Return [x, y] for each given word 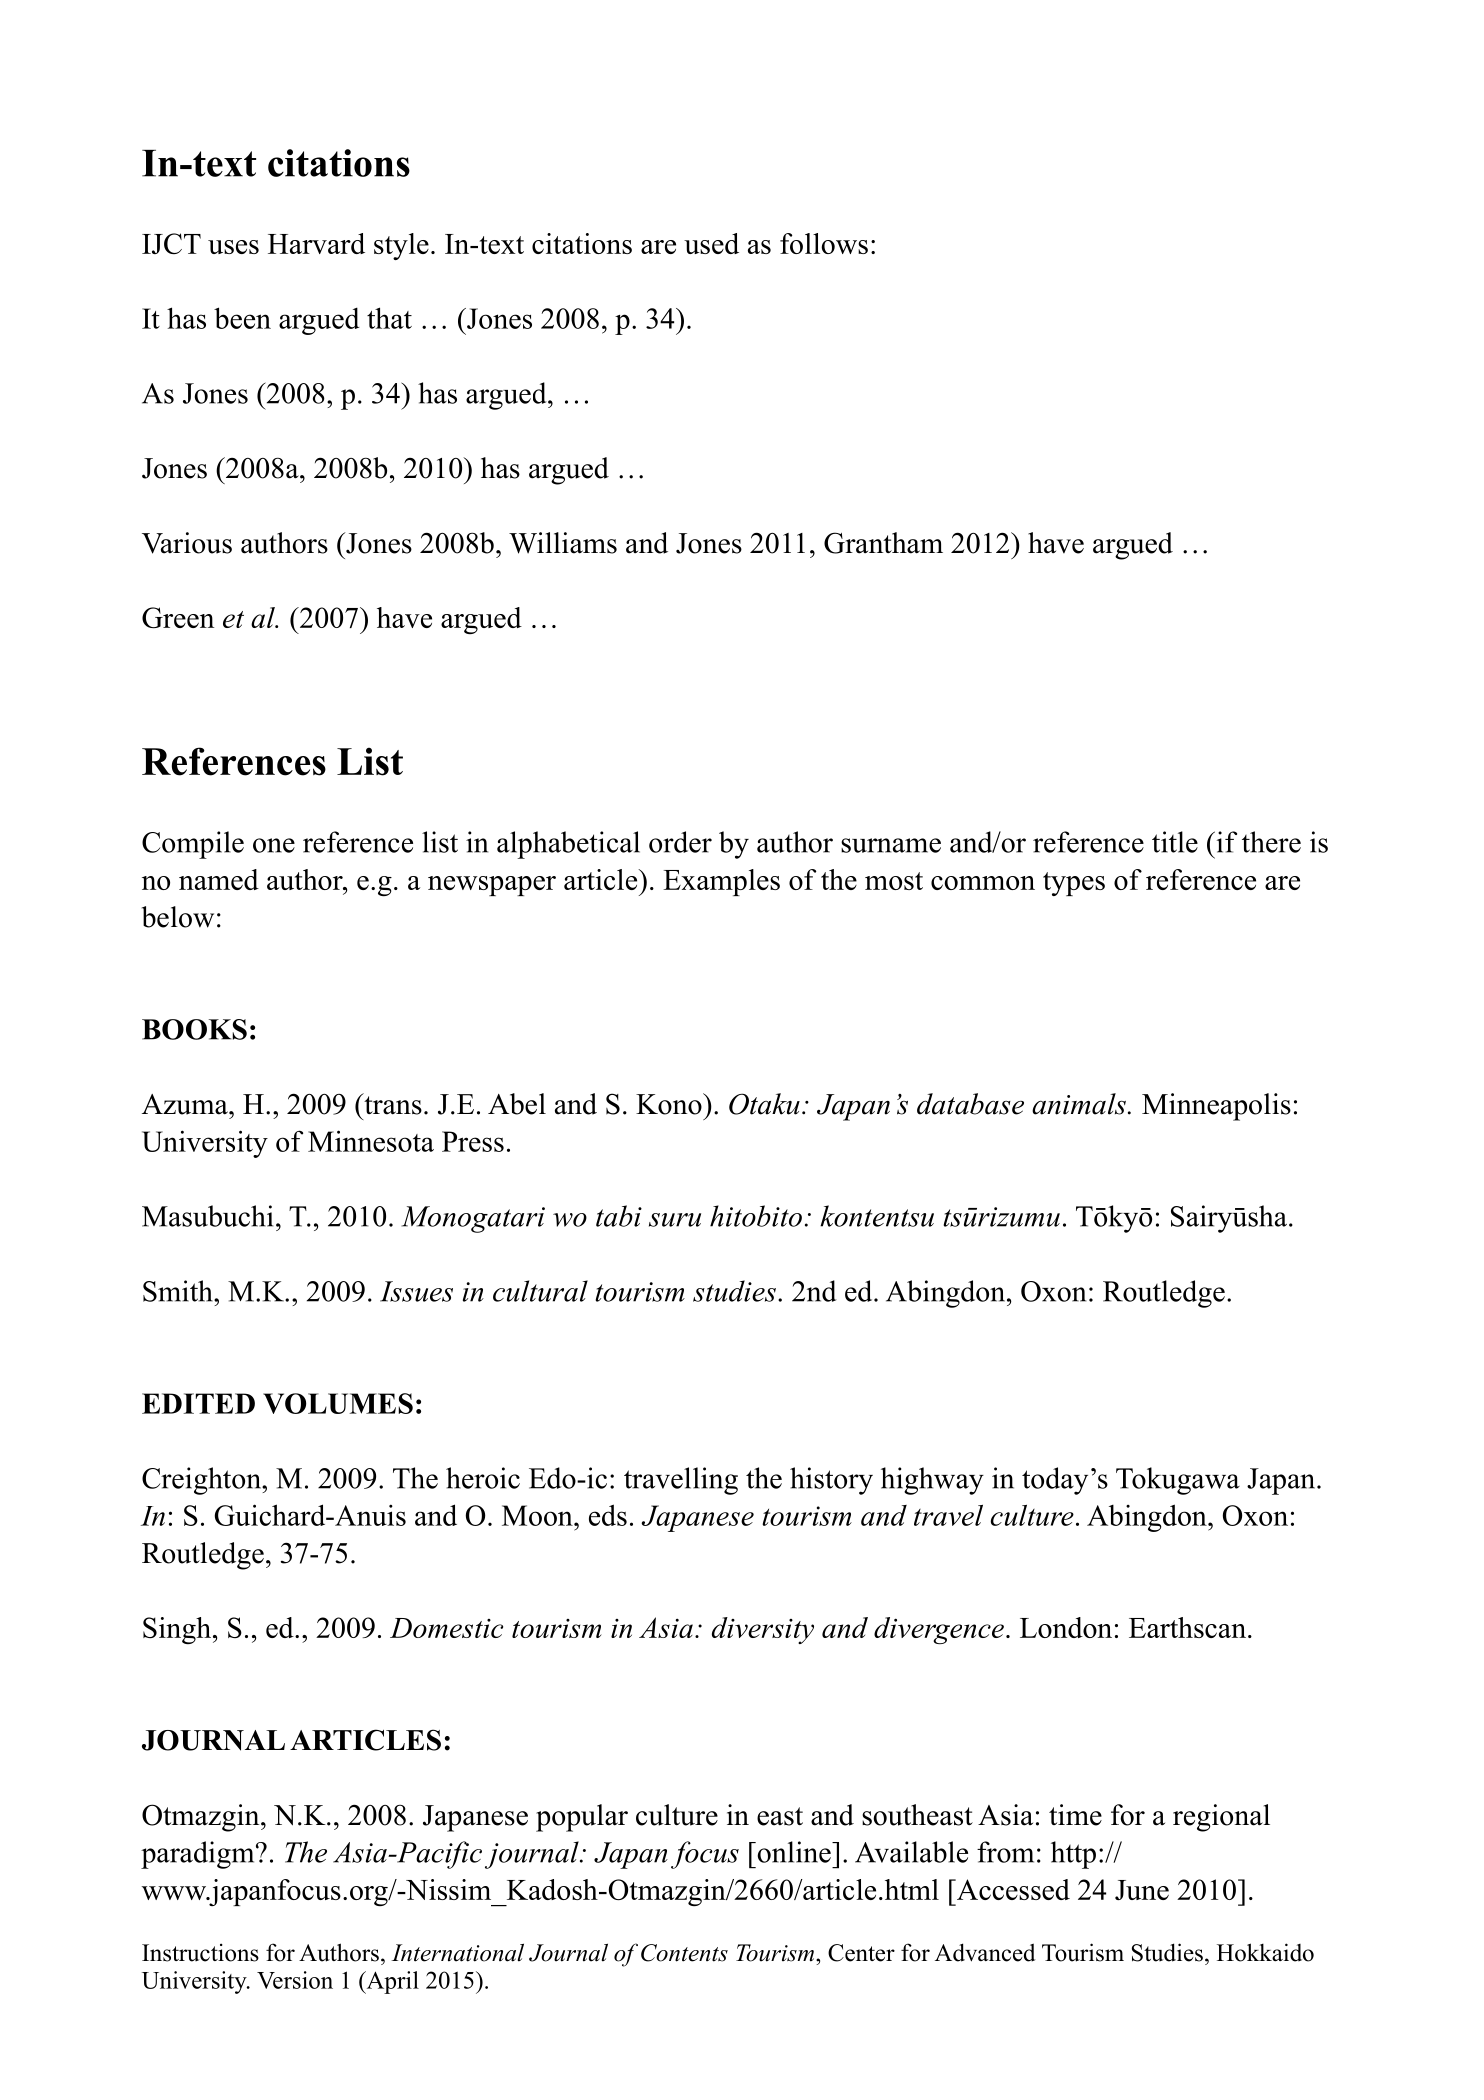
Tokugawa [1178, 1481]
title [1175, 842]
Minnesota [371, 1141]
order [680, 842]
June [1142, 1890]
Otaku [764, 1104]
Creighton [202, 1481]
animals [1079, 1104]
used [711, 243]
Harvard [316, 243]
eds [608, 1515]
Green [178, 617]
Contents [684, 1953]
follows [824, 243]
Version [295, 1980]
